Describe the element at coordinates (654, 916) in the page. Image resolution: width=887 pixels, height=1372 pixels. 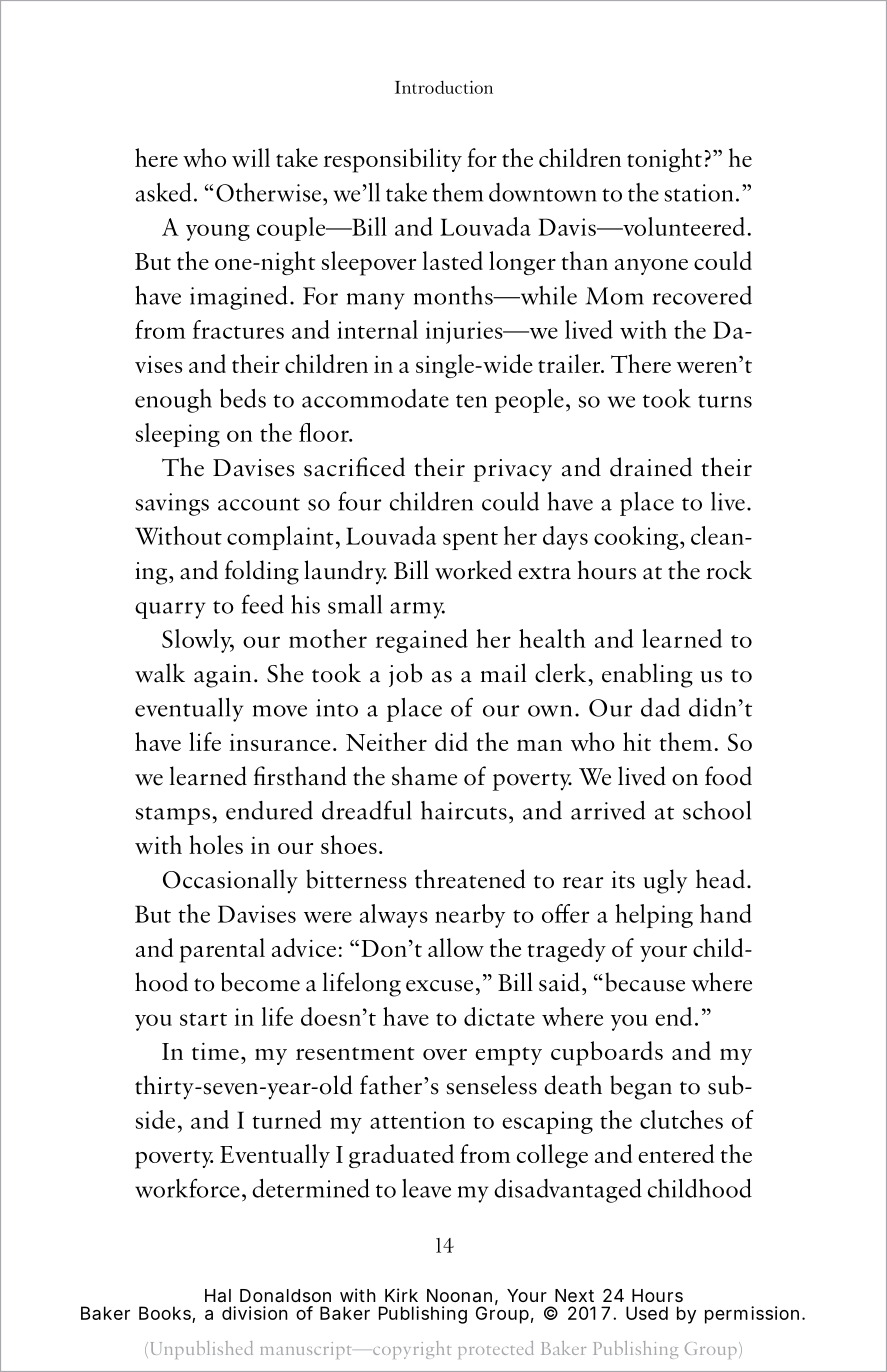
I see `helping` at that location.
